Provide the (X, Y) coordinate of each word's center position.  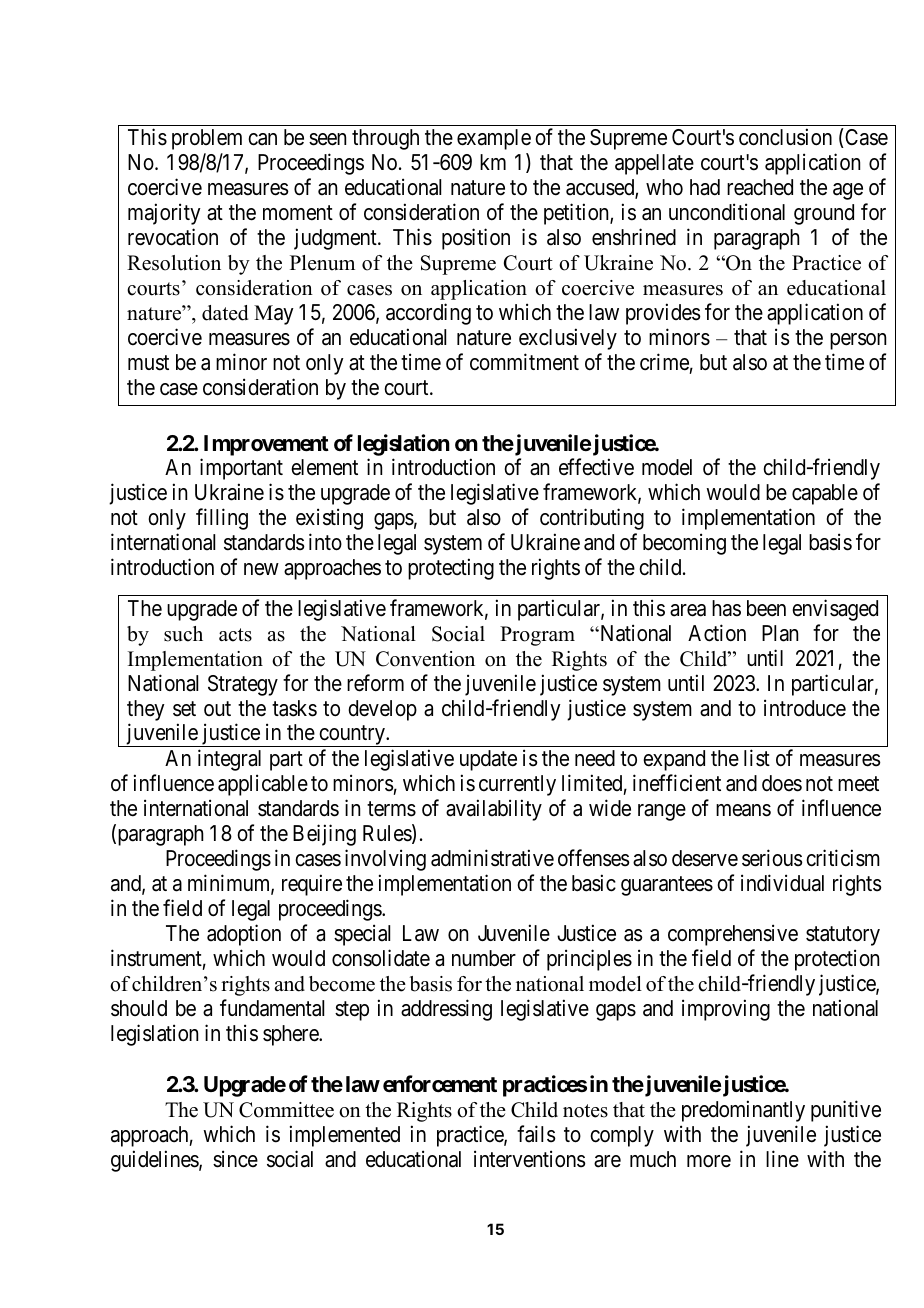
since (235, 1159)
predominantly (743, 1111)
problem (207, 139)
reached (760, 187)
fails (536, 1134)
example (494, 139)
